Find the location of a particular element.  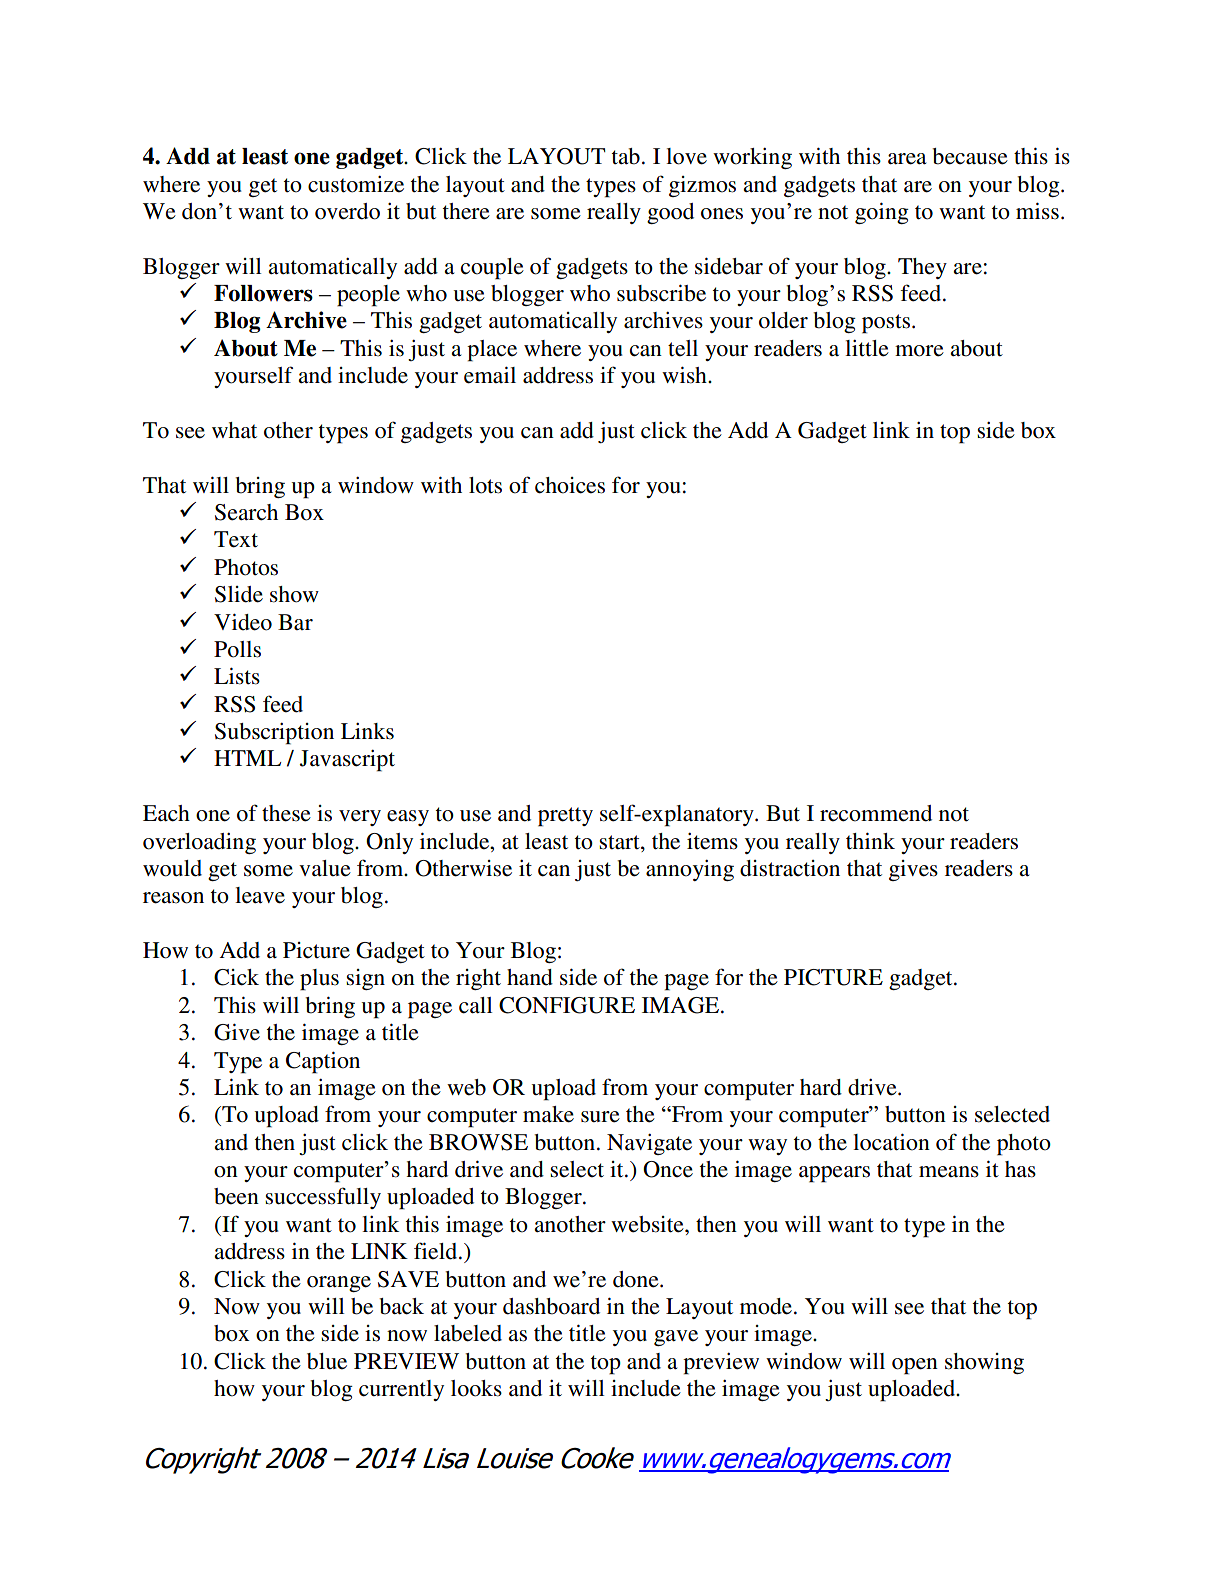

overdo is located at coordinates (347, 211).
